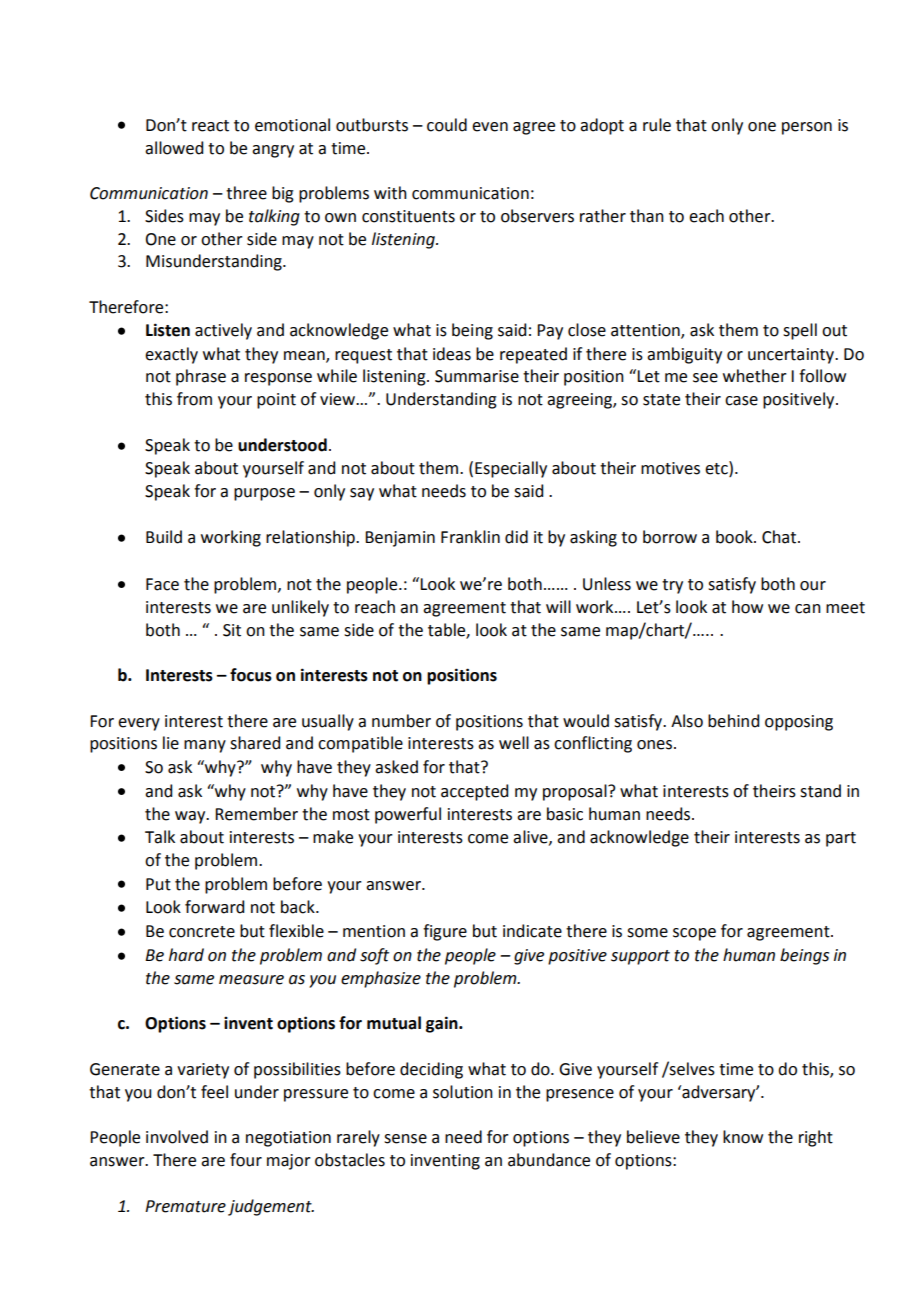 The height and width of the page is (1308, 924). What do you see at coordinates (841, 839) in the page?
I see `part` at bounding box center [841, 839].
